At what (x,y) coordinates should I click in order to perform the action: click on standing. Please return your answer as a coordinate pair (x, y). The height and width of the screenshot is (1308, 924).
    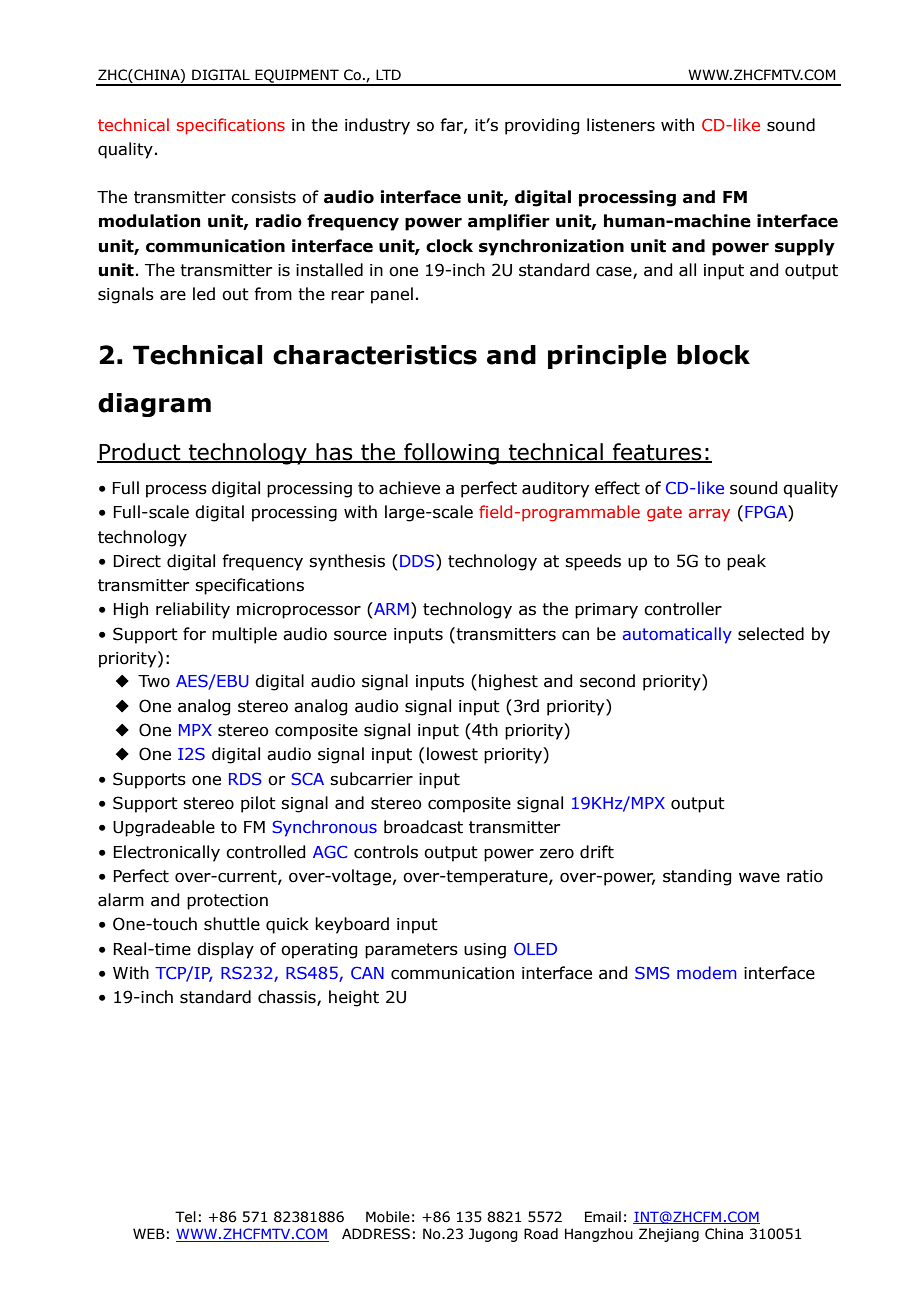
    Looking at the image, I should click on (697, 877).
